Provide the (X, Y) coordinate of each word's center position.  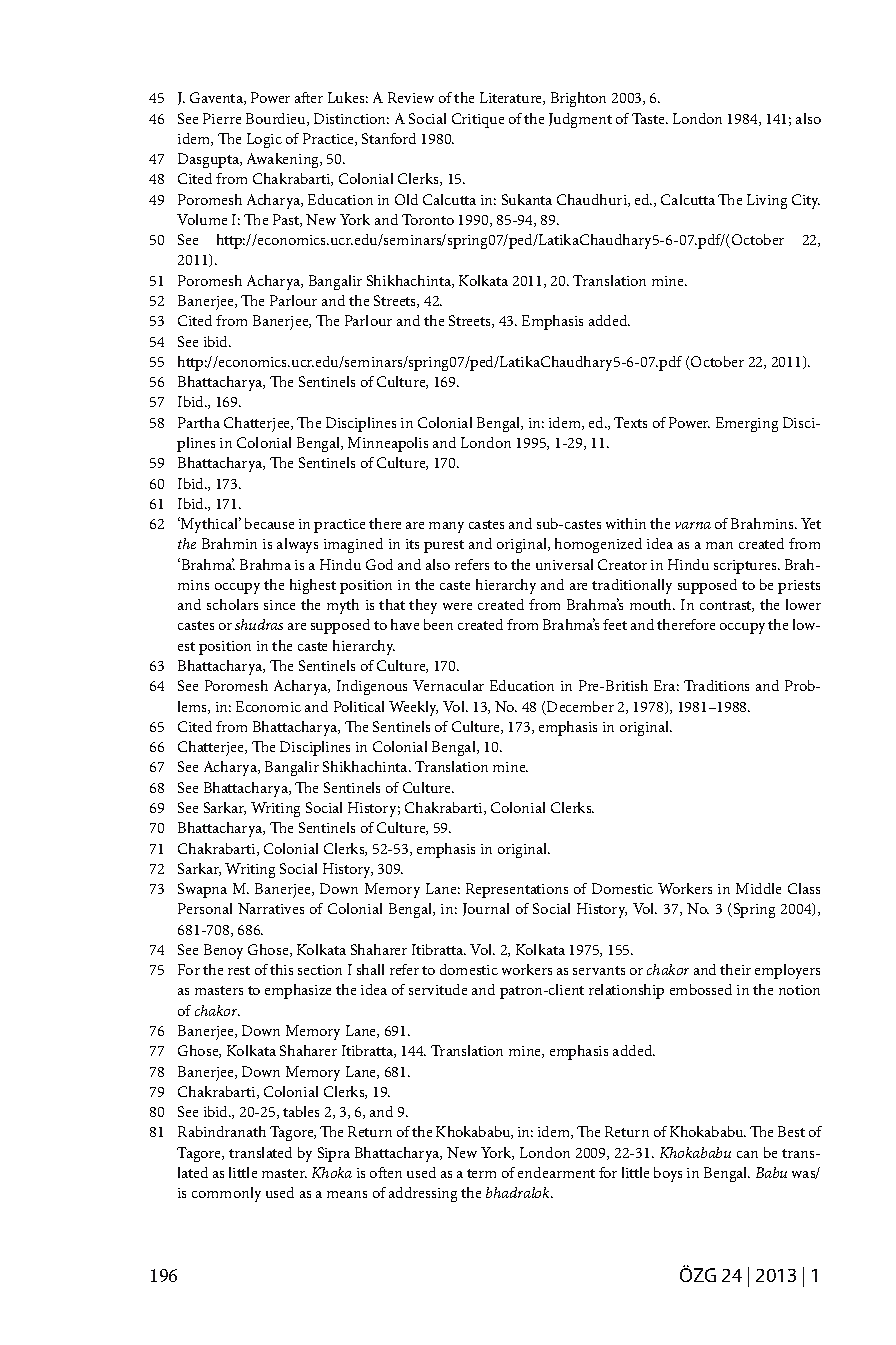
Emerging (747, 424)
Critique (478, 120)
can (747, 1154)
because (269, 523)
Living (767, 201)
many (446, 527)
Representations (517, 890)
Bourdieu (277, 119)
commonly (226, 1194)
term (481, 1173)
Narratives (271, 908)
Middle (758, 888)
